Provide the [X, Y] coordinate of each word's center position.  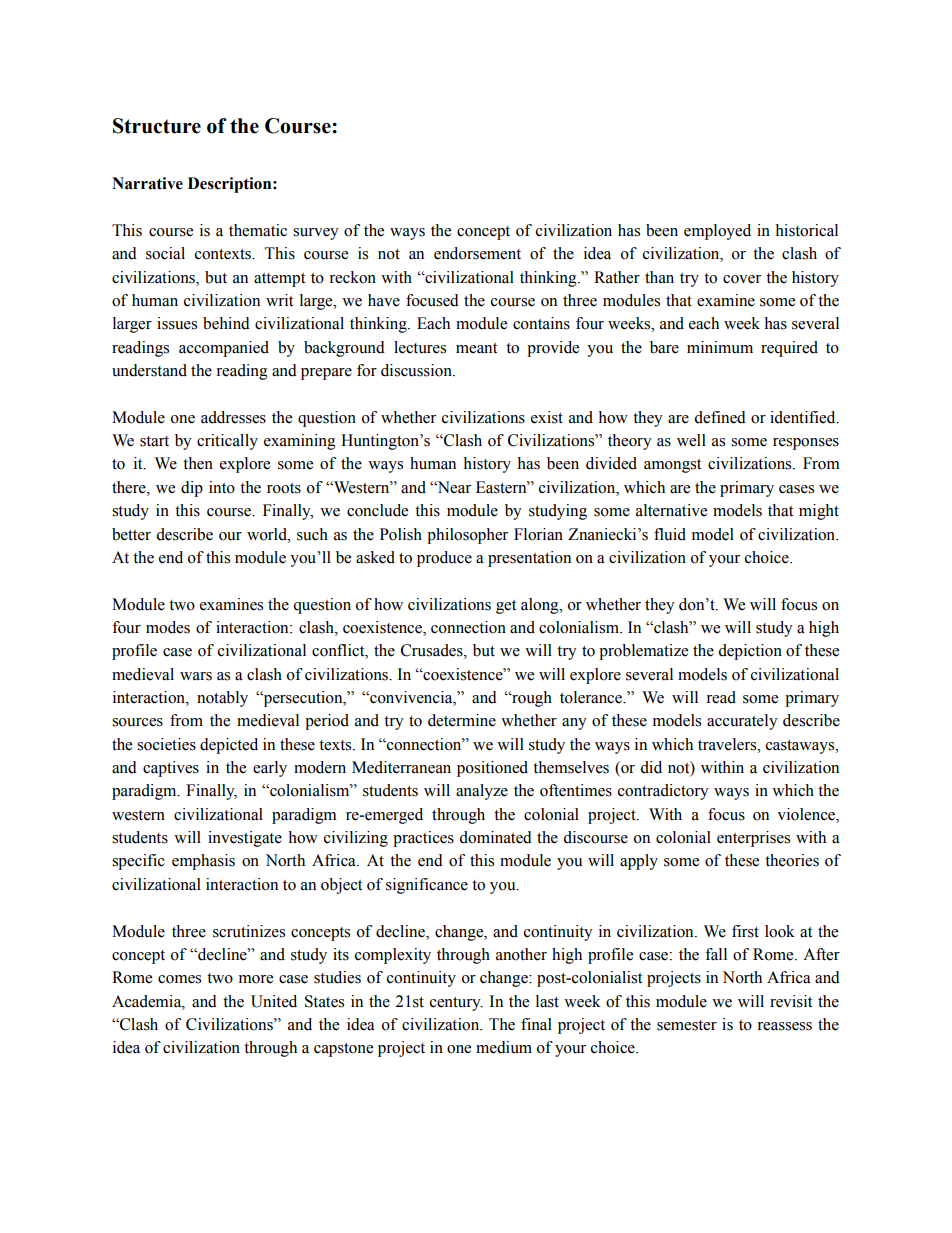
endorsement [477, 253]
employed [717, 232]
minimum [720, 347]
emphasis [203, 862]
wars [196, 676]
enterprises [753, 839]
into [222, 487]
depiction [750, 652]
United [274, 1001]
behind [226, 323]
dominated [495, 837]
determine [462, 720]
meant [476, 348]
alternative [671, 510]
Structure [157, 126]
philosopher [467, 536]
